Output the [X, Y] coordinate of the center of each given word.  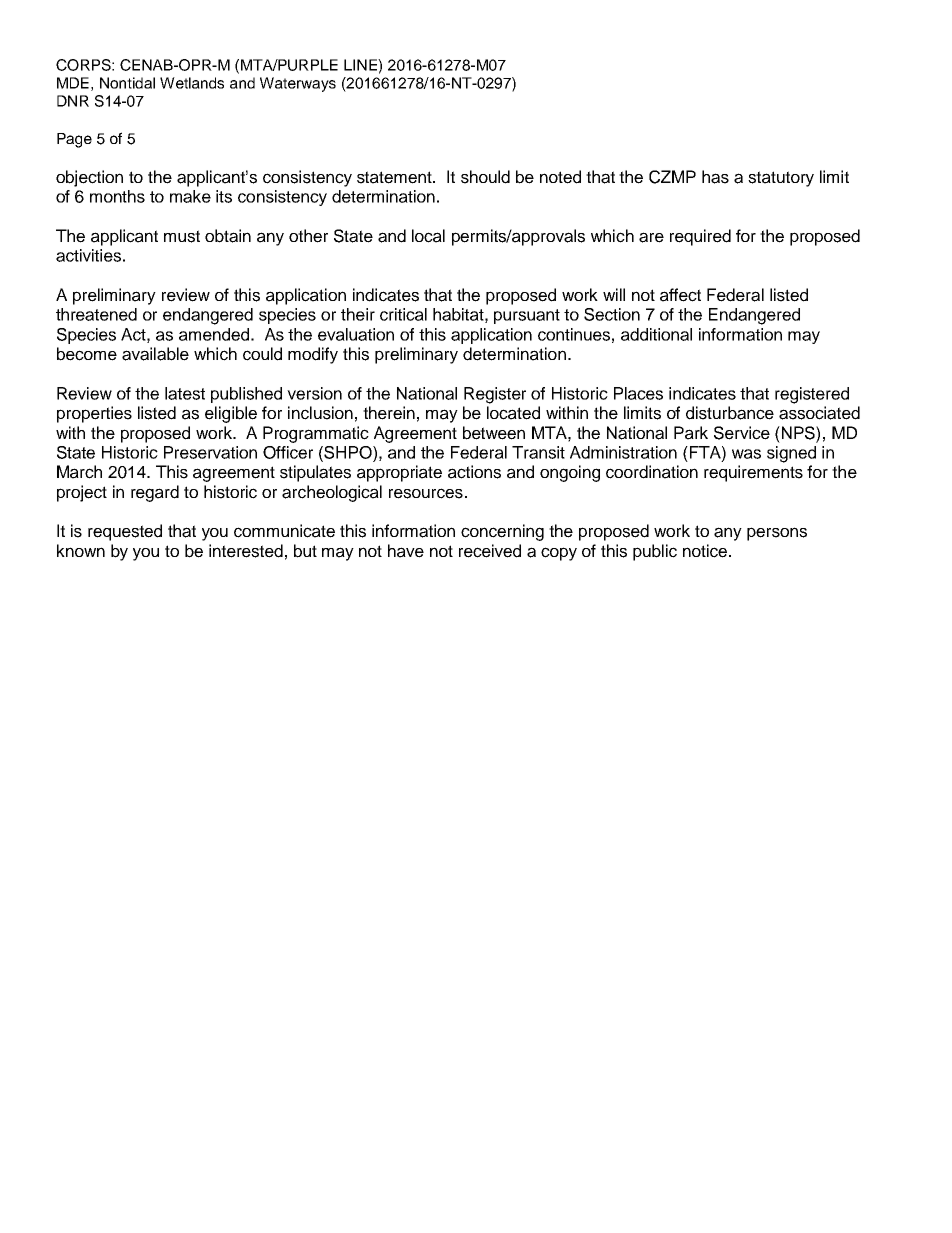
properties [94, 414]
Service [742, 433]
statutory [781, 179]
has [715, 177]
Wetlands [192, 83]
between [494, 433]
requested [125, 532]
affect [680, 295]
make [190, 196]
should [485, 177]
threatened [96, 314]
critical [403, 314]
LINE [361, 65]
